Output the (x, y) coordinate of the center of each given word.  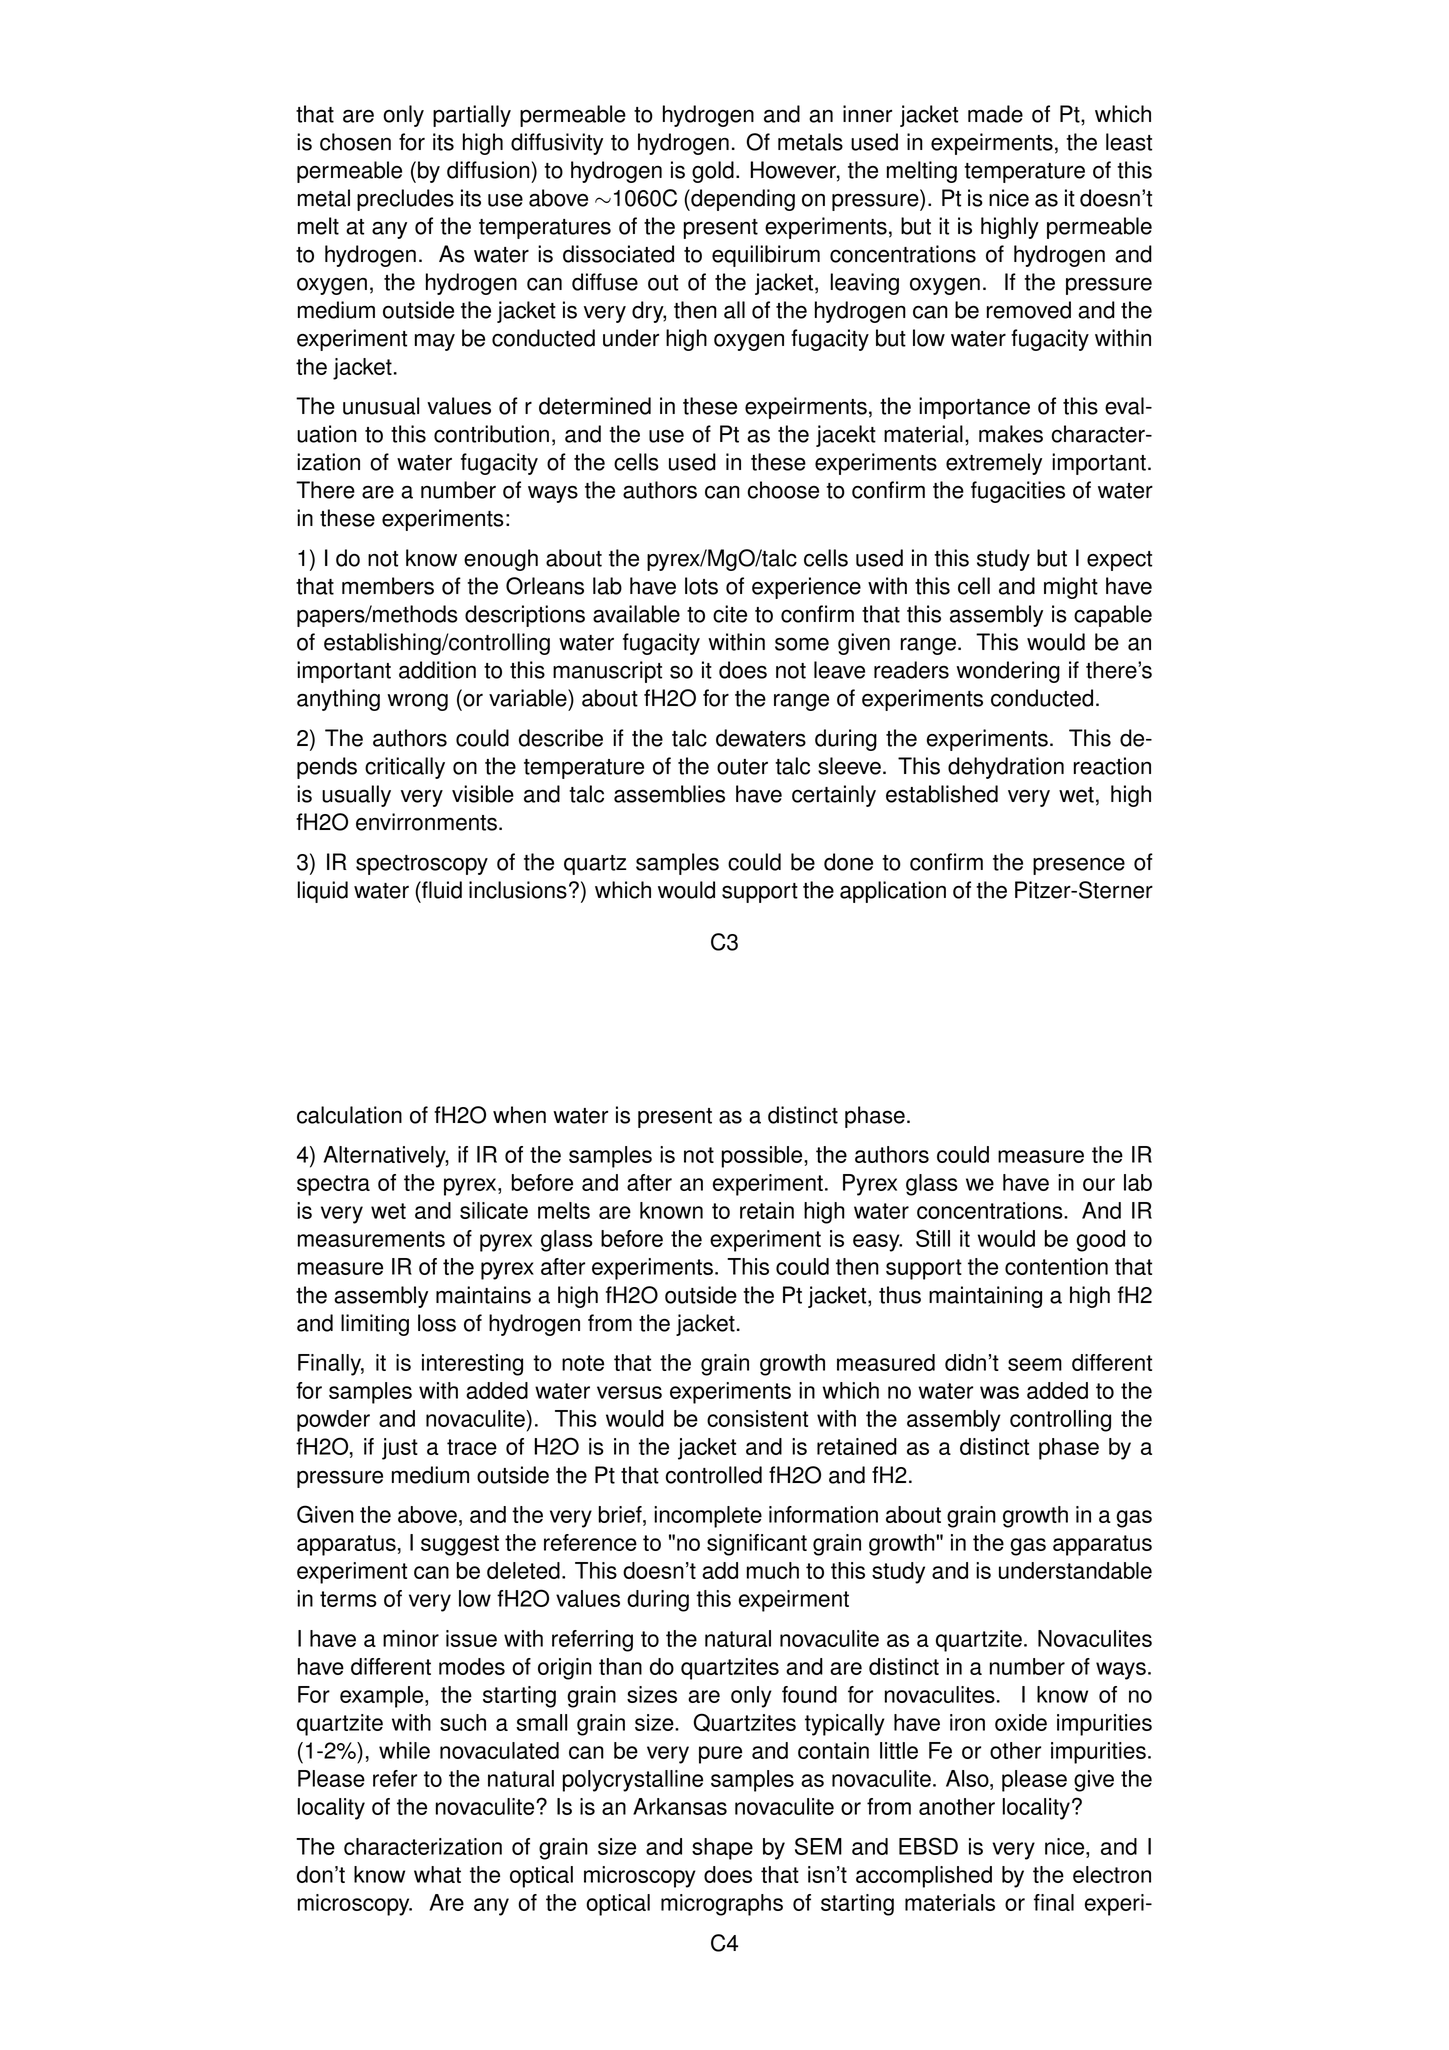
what (437, 1874)
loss (437, 1323)
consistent (757, 1418)
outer (742, 767)
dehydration (1006, 768)
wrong (417, 702)
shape (722, 1849)
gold (713, 172)
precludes (405, 200)
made (995, 114)
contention (1056, 1266)
